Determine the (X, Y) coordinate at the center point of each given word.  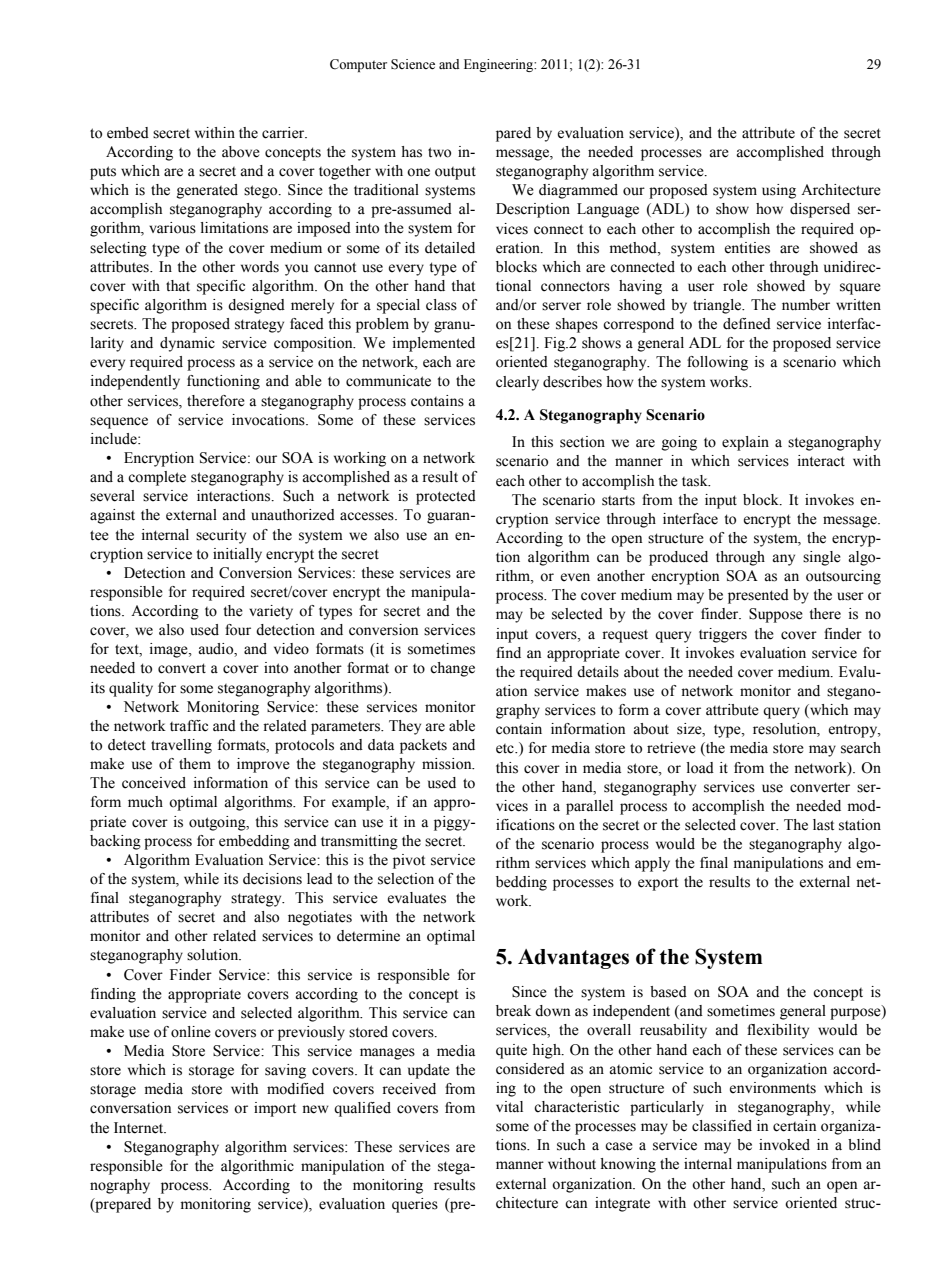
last (823, 825)
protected (446, 497)
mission (448, 764)
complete (157, 478)
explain (745, 443)
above (241, 152)
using (779, 191)
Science (413, 64)
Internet (140, 1128)
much (145, 802)
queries (415, 1205)
